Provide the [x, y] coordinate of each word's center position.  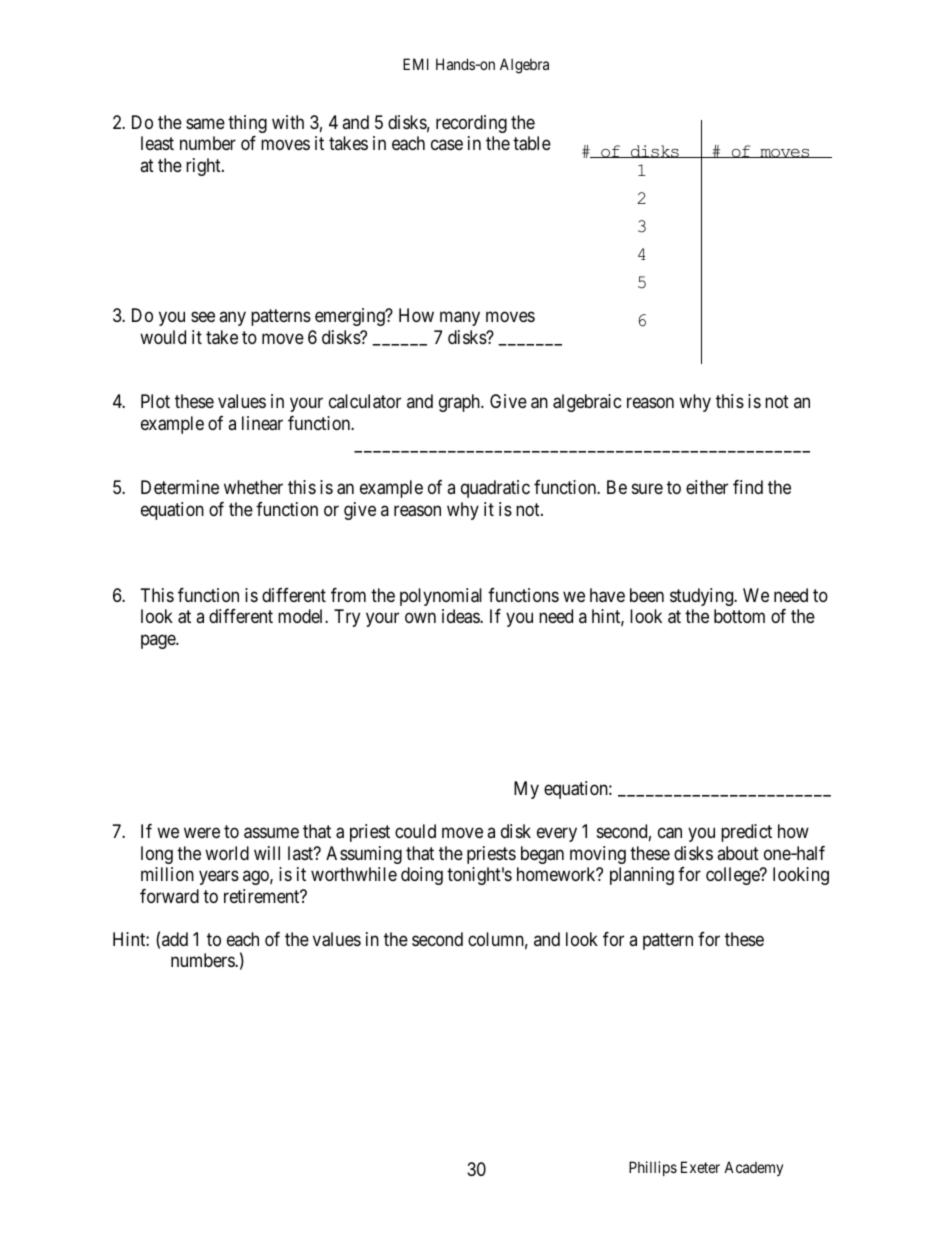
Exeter [700, 1167]
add [175, 939]
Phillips [653, 1168]
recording [471, 124]
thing [247, 124]
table [532, 143]
